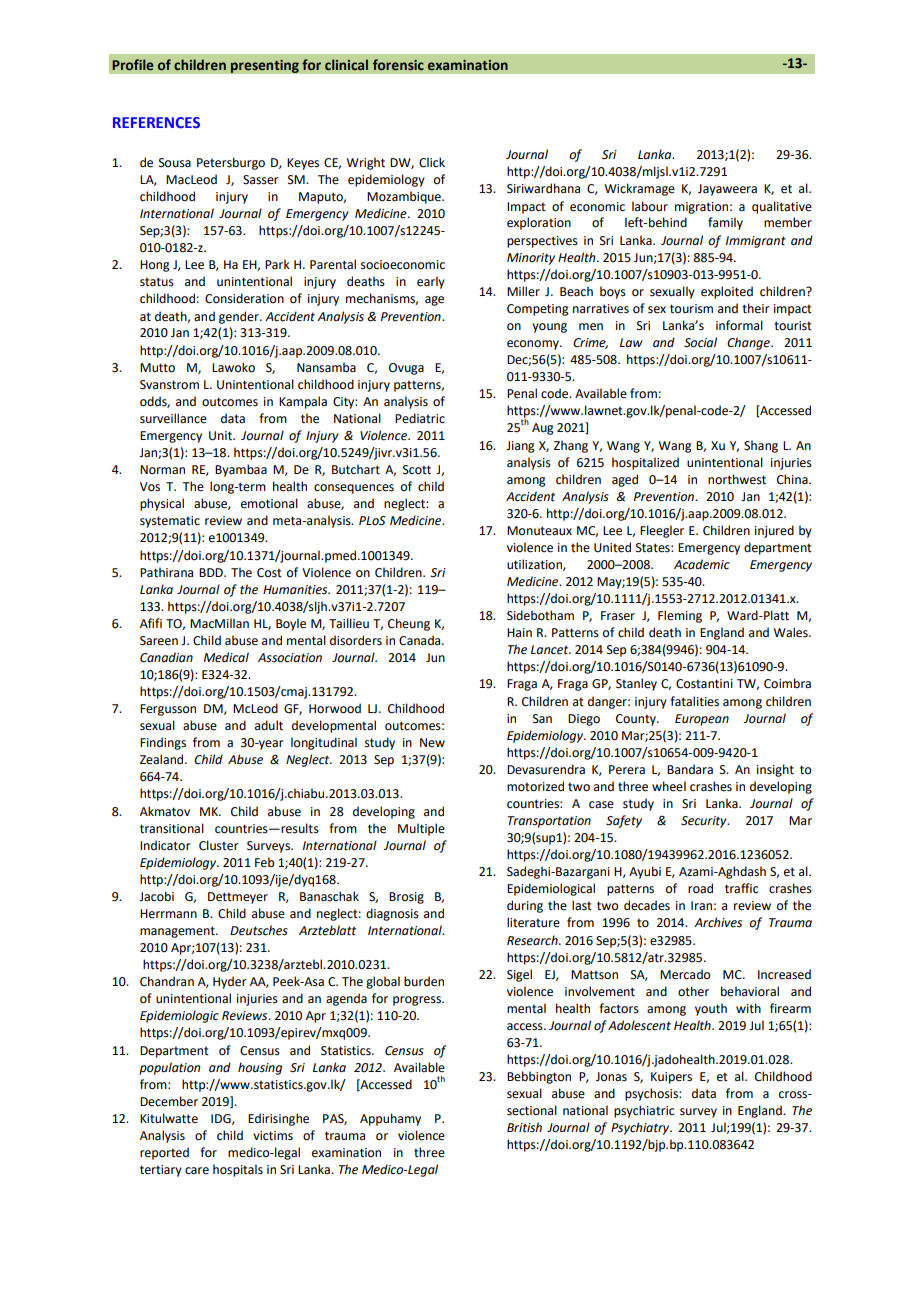 This screenshot has height=1308, width=924. What do you see at coordinates (421, 640) in the screenshot?
I see `Canada` at bounding box center [421, 640].
